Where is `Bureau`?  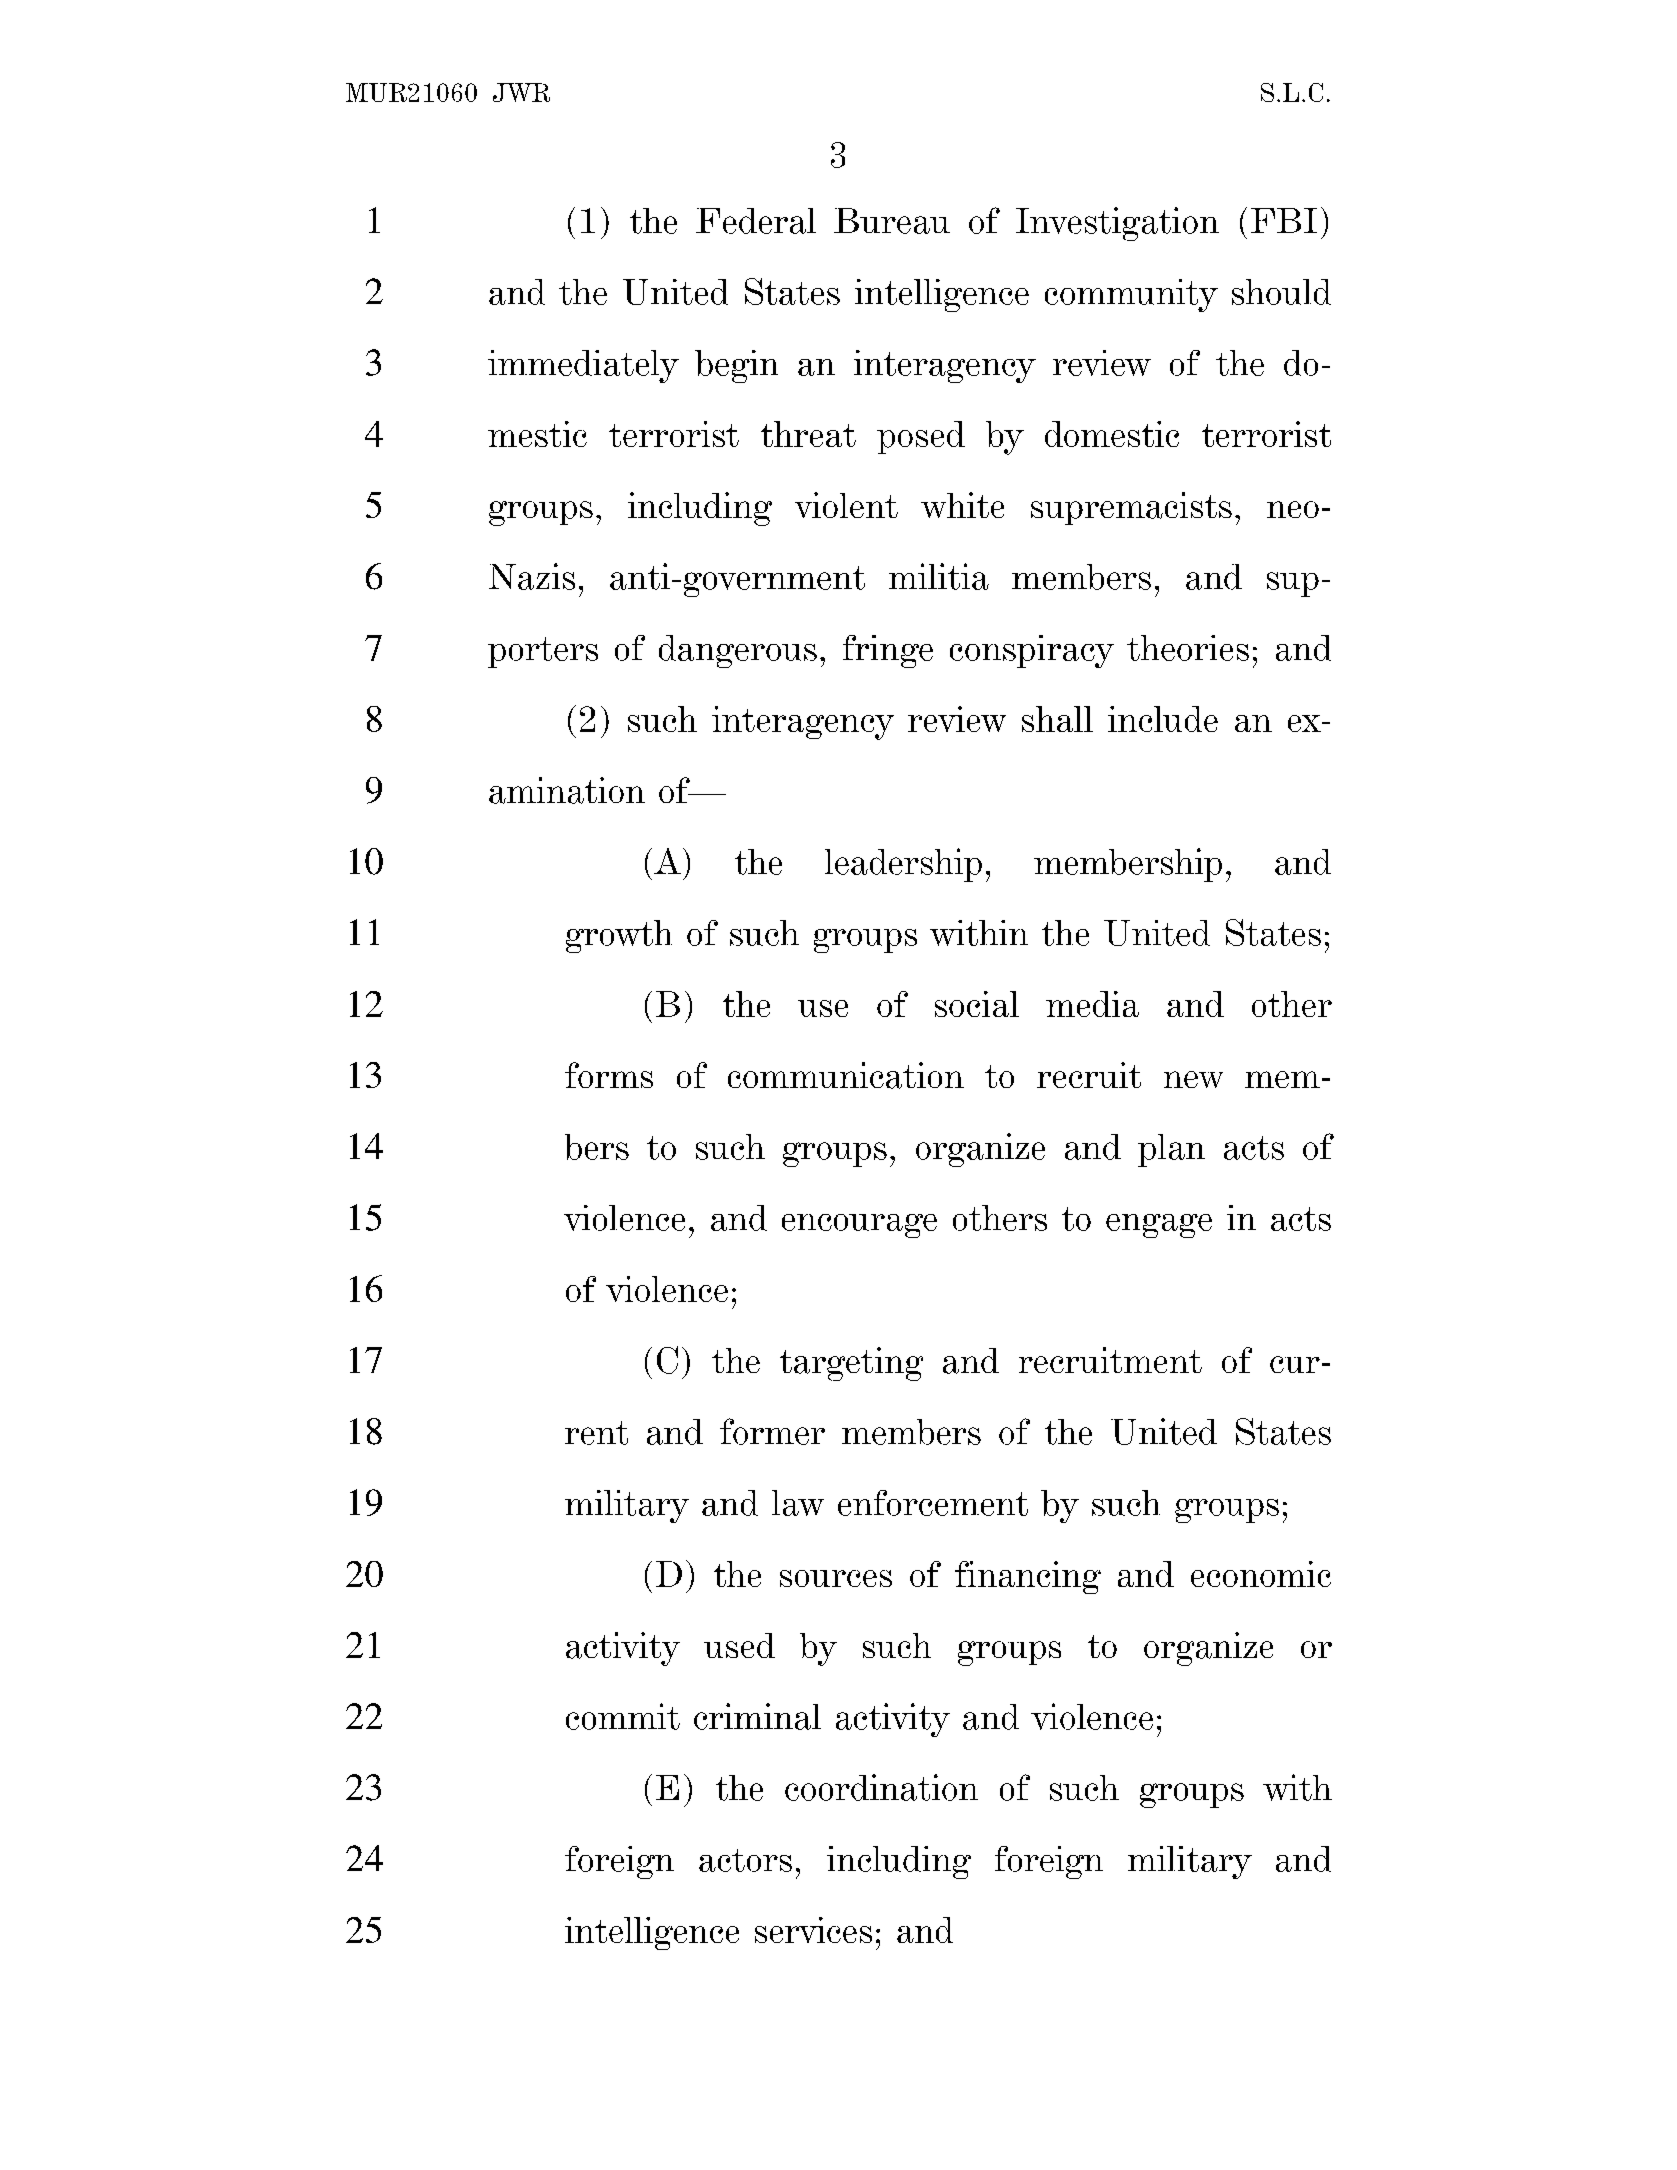
Bureau is located at coordinates (892, 221).
